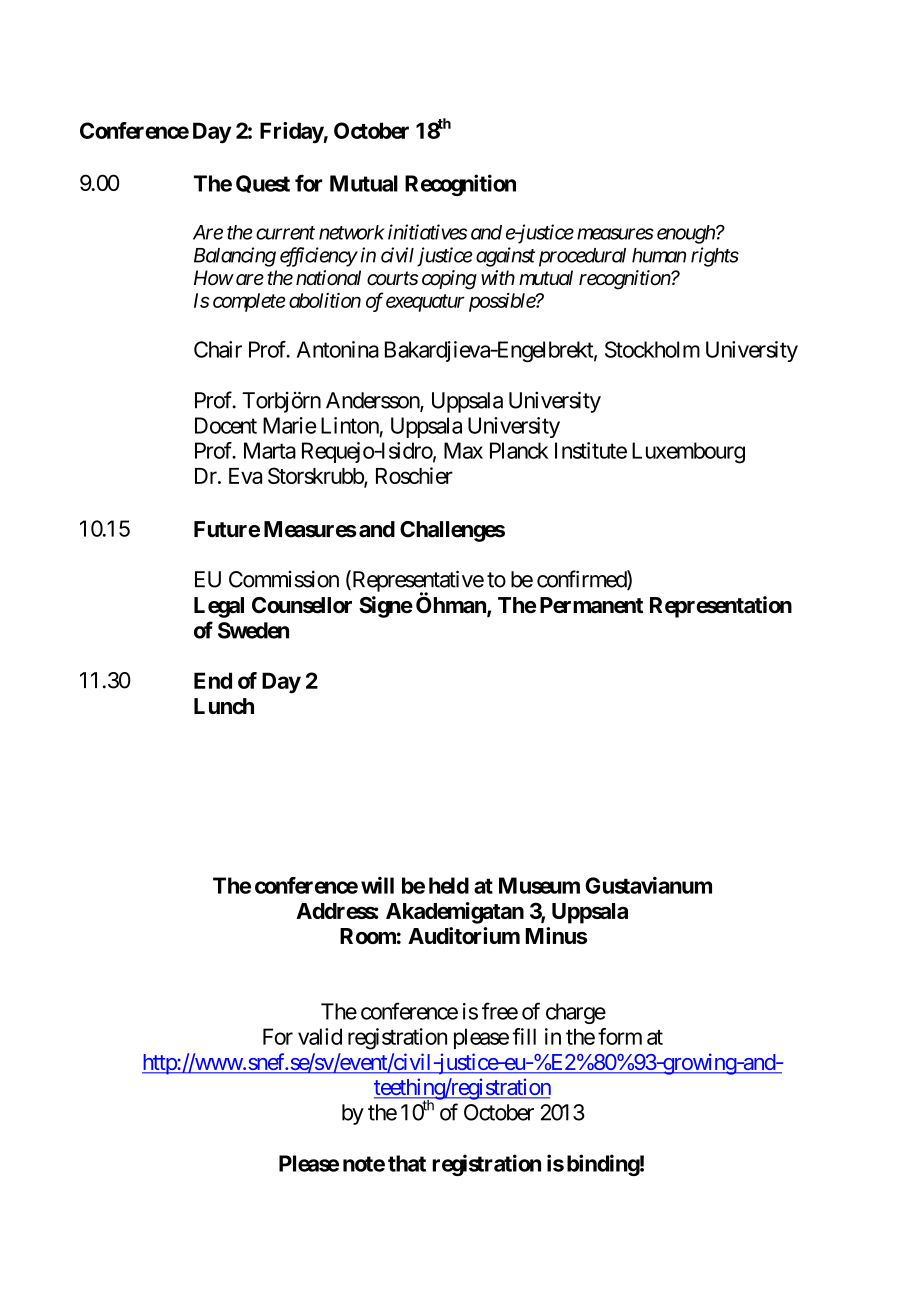  Describe the element at coordinates (687, 234) in the screenshot. I see `enough` at that location.
